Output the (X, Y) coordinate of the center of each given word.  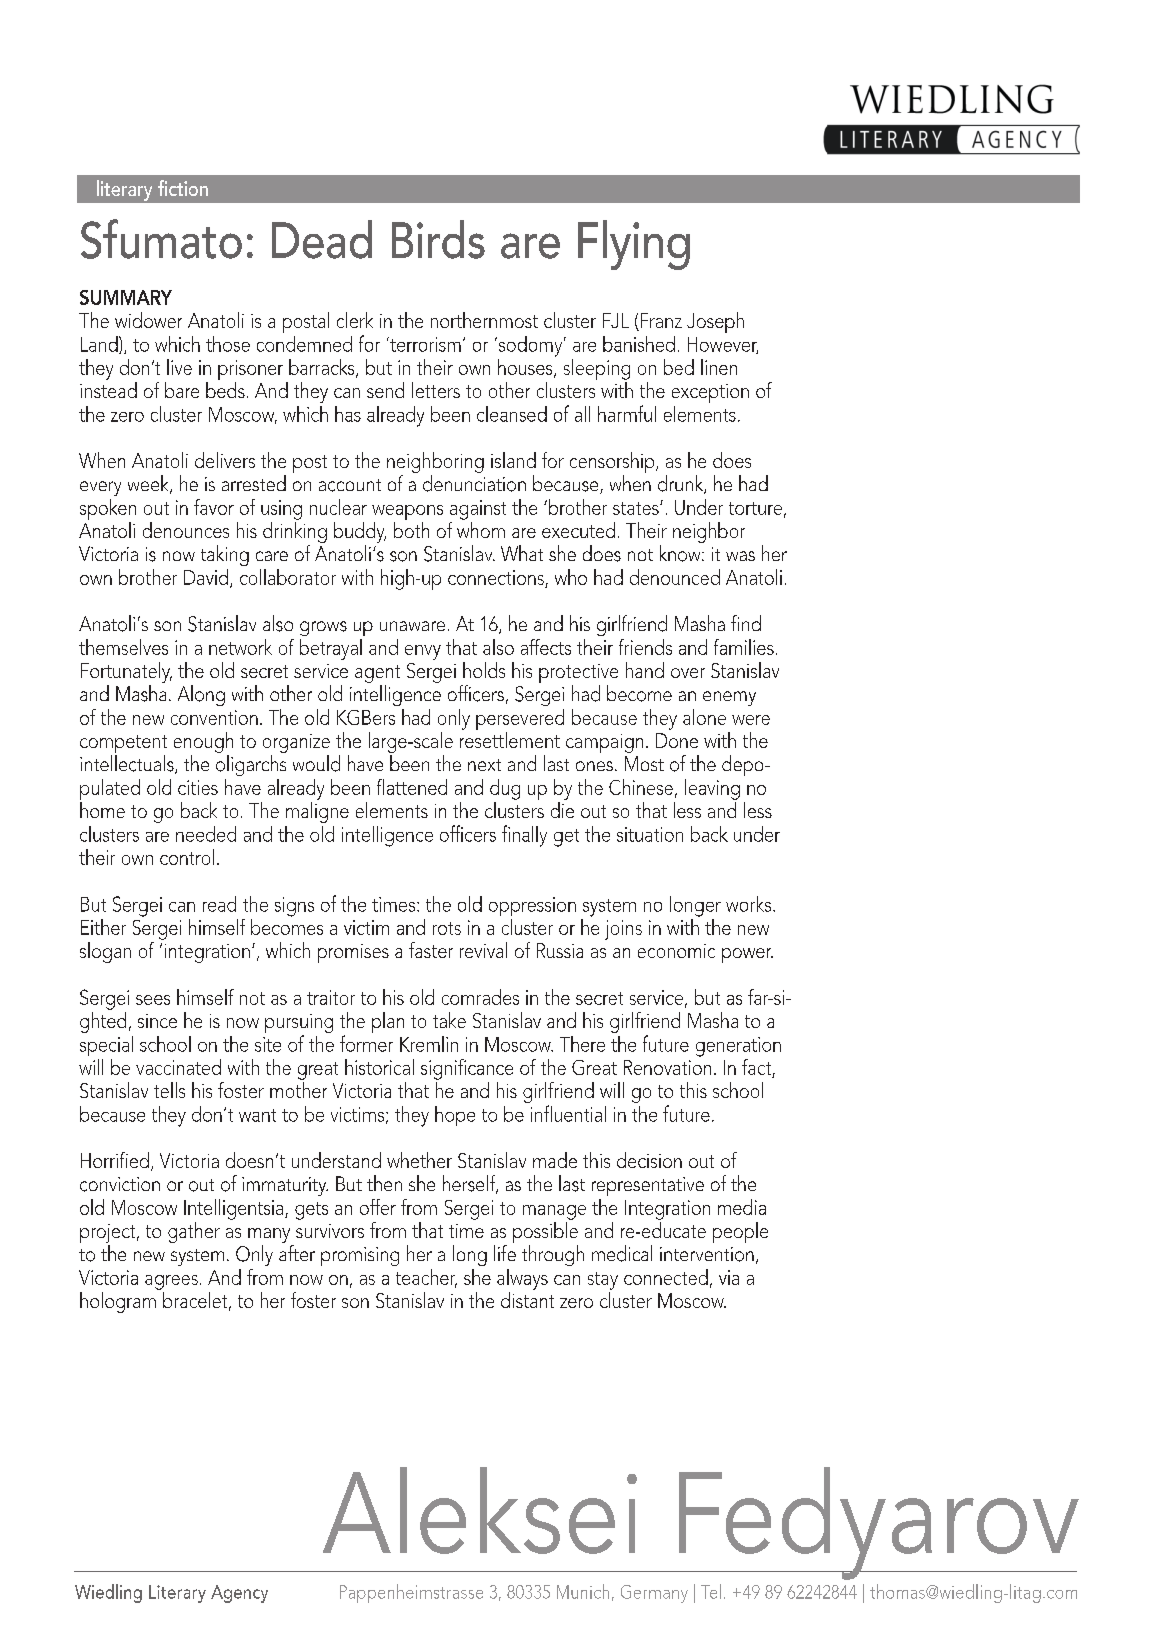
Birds (438, 239)
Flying (634, 245)
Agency (239, 1594)
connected (666, 1277)
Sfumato (161, 239)
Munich (583, 1591)
